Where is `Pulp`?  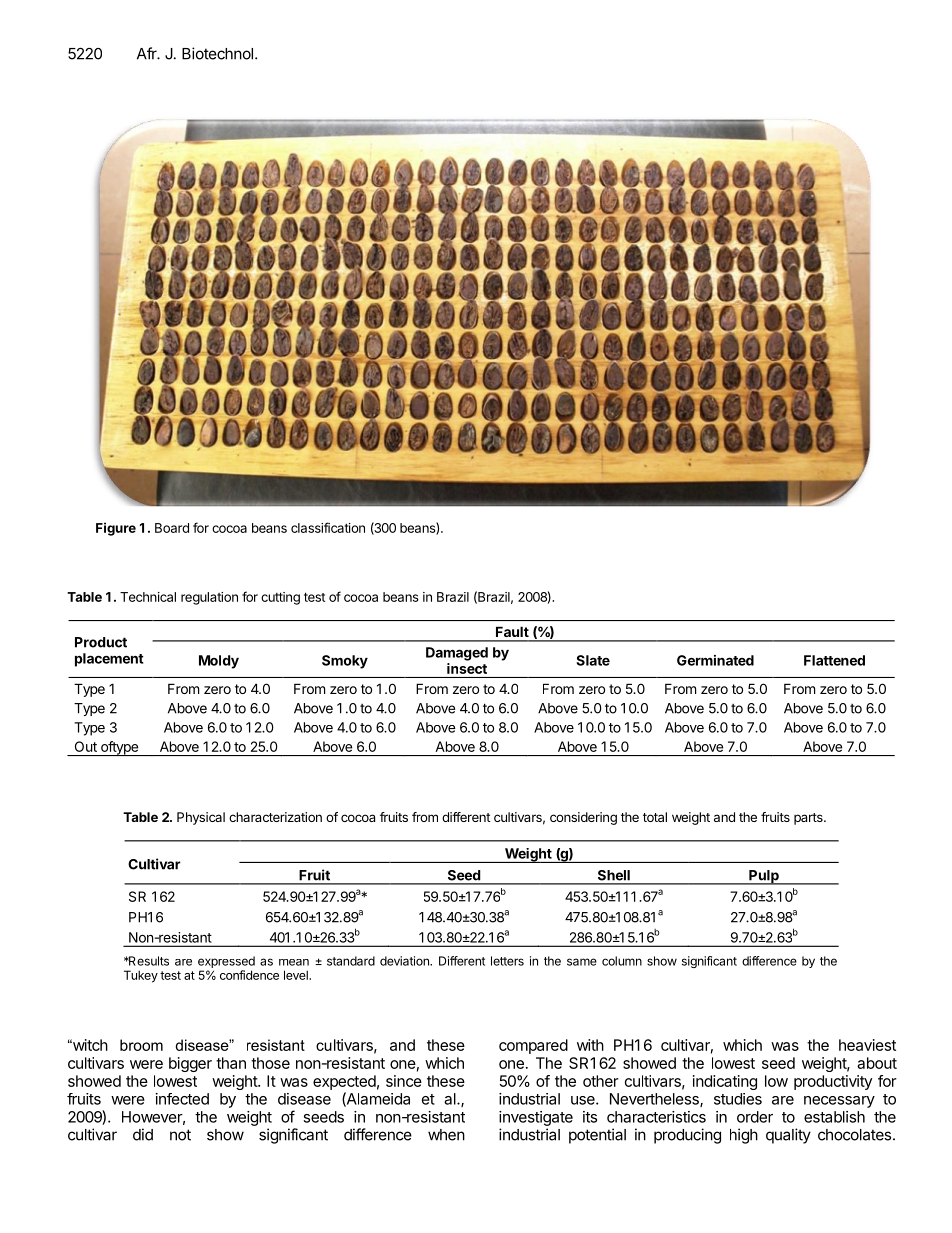
Pulp is located at coordinates (764, 877).
